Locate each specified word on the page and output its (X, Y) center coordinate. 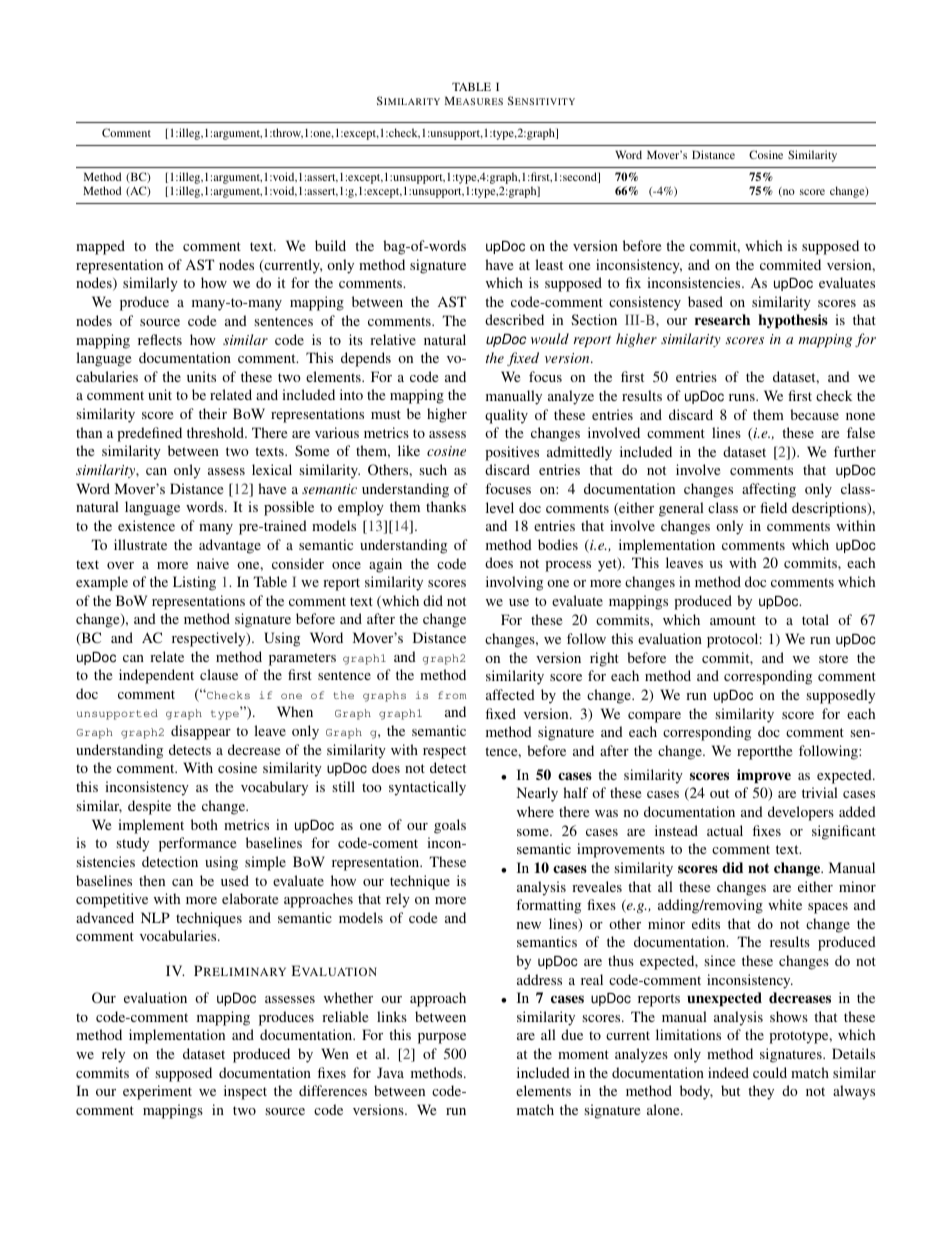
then (152, 880)
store (833, 658)
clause (219, 674)
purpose (442, 1038)
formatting (548, 906)
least (549, 264)
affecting (769, 490)
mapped (100, 247)
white (785, 904)
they (761, 1092)
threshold (217, 432)
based (705, 301)
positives (512, 453)
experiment (157, 1092)
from (452, 695)
